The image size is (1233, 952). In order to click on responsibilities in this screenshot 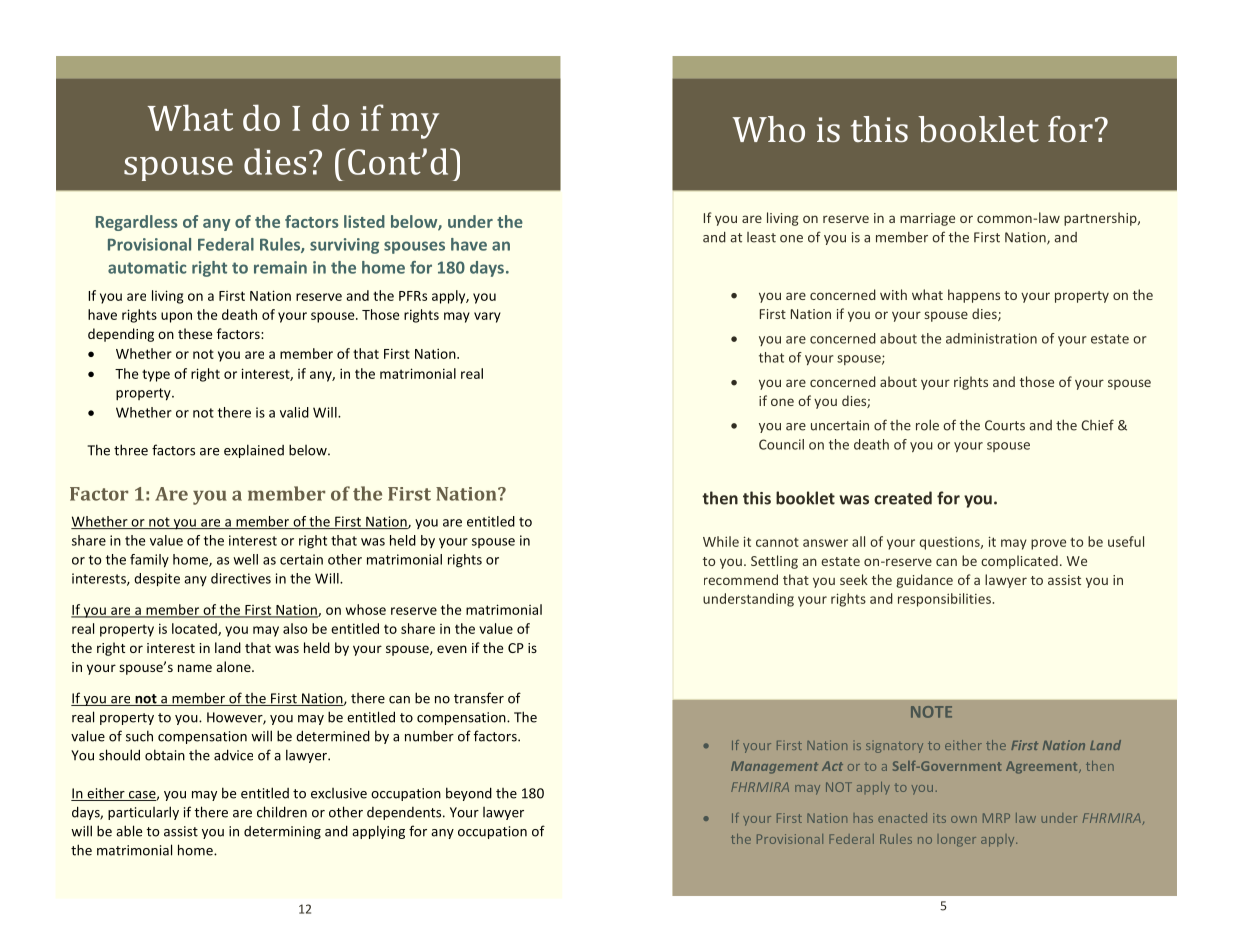, I will do `click(945, 600)`.
